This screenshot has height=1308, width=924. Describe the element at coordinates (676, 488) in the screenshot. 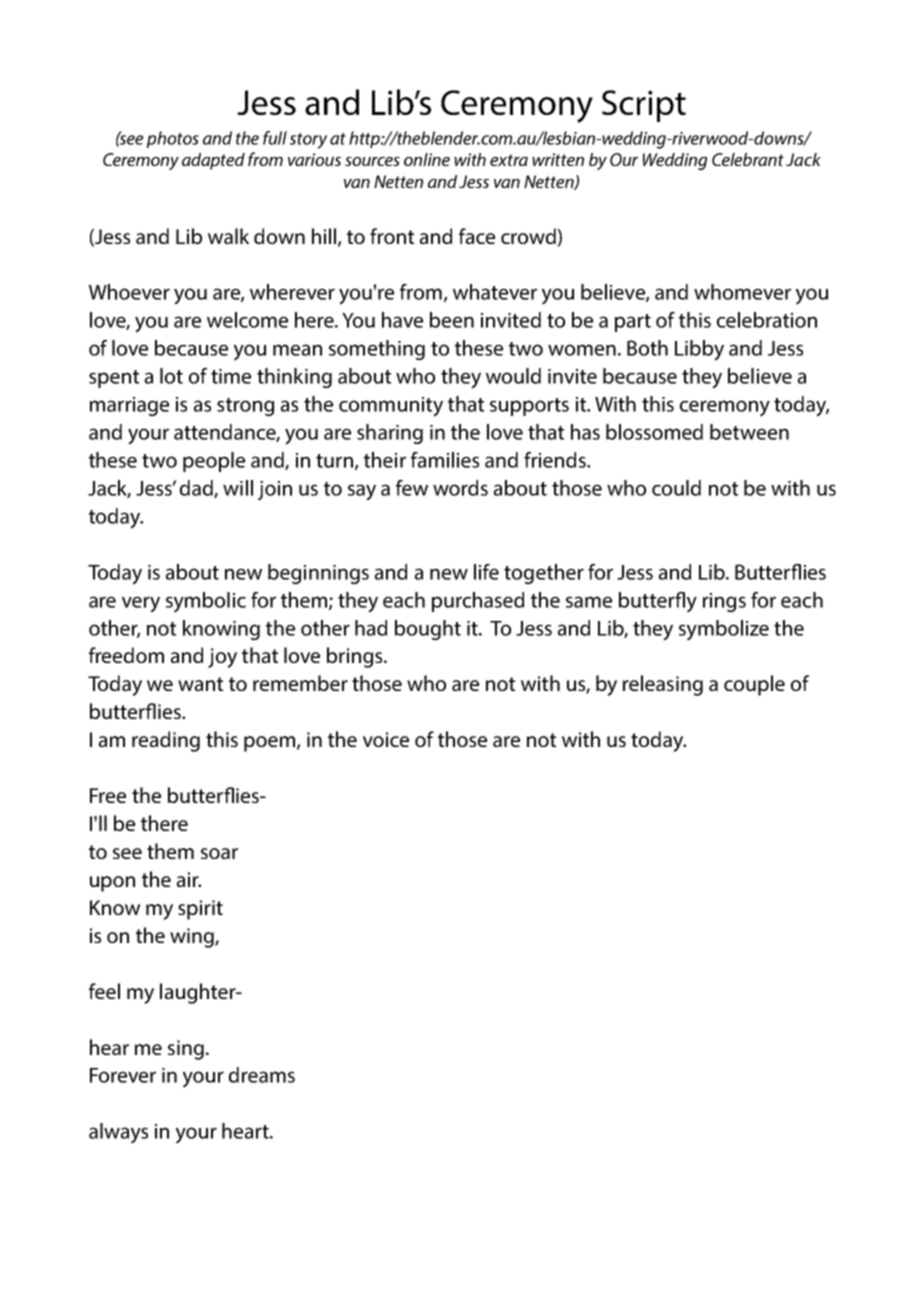

I see `could` at that location.
